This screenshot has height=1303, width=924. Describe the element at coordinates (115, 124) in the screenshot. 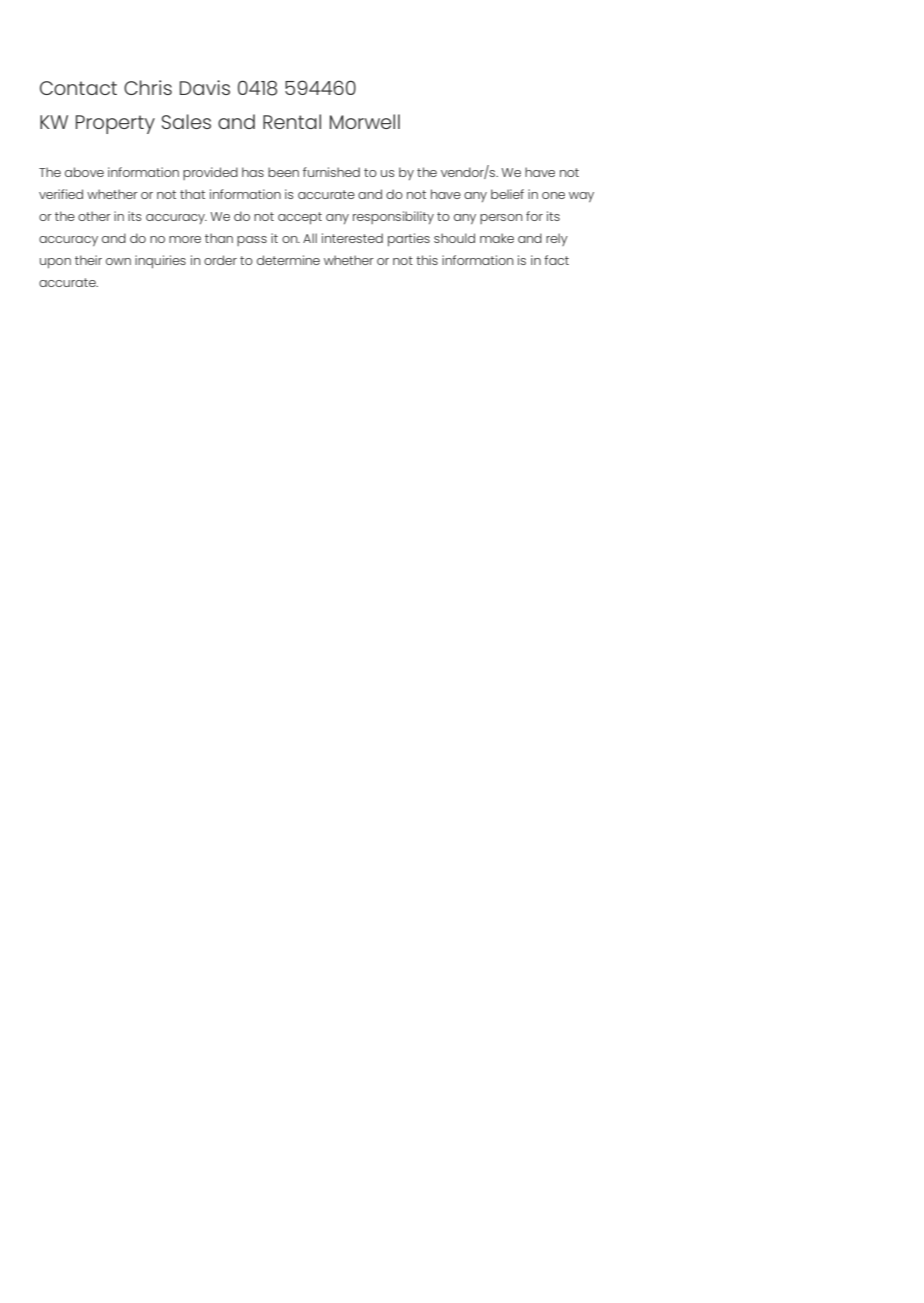

I see `Property` at that location.
